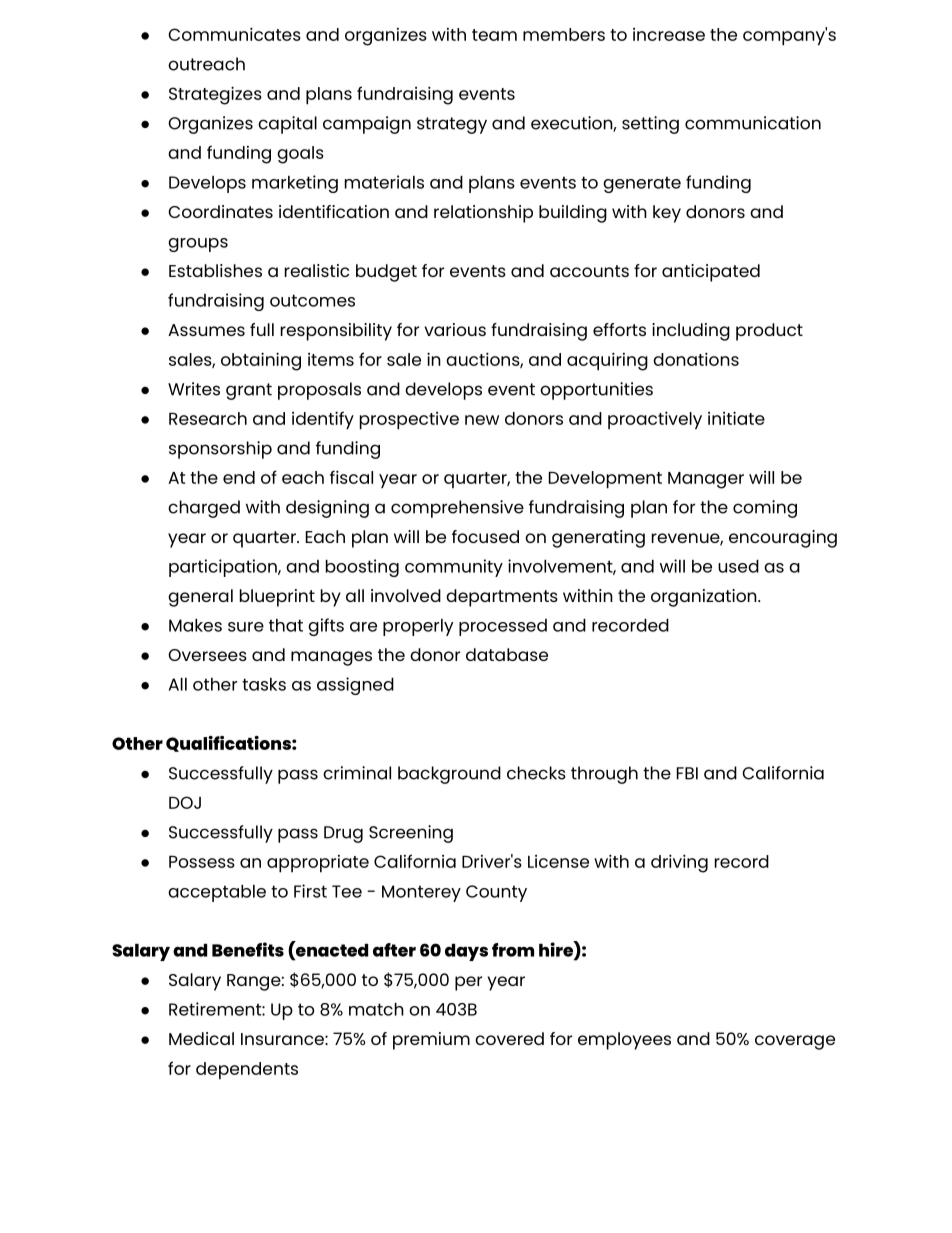 The height and width of the page is (1233, 952). I want to click on participation, so click(224, 568).
